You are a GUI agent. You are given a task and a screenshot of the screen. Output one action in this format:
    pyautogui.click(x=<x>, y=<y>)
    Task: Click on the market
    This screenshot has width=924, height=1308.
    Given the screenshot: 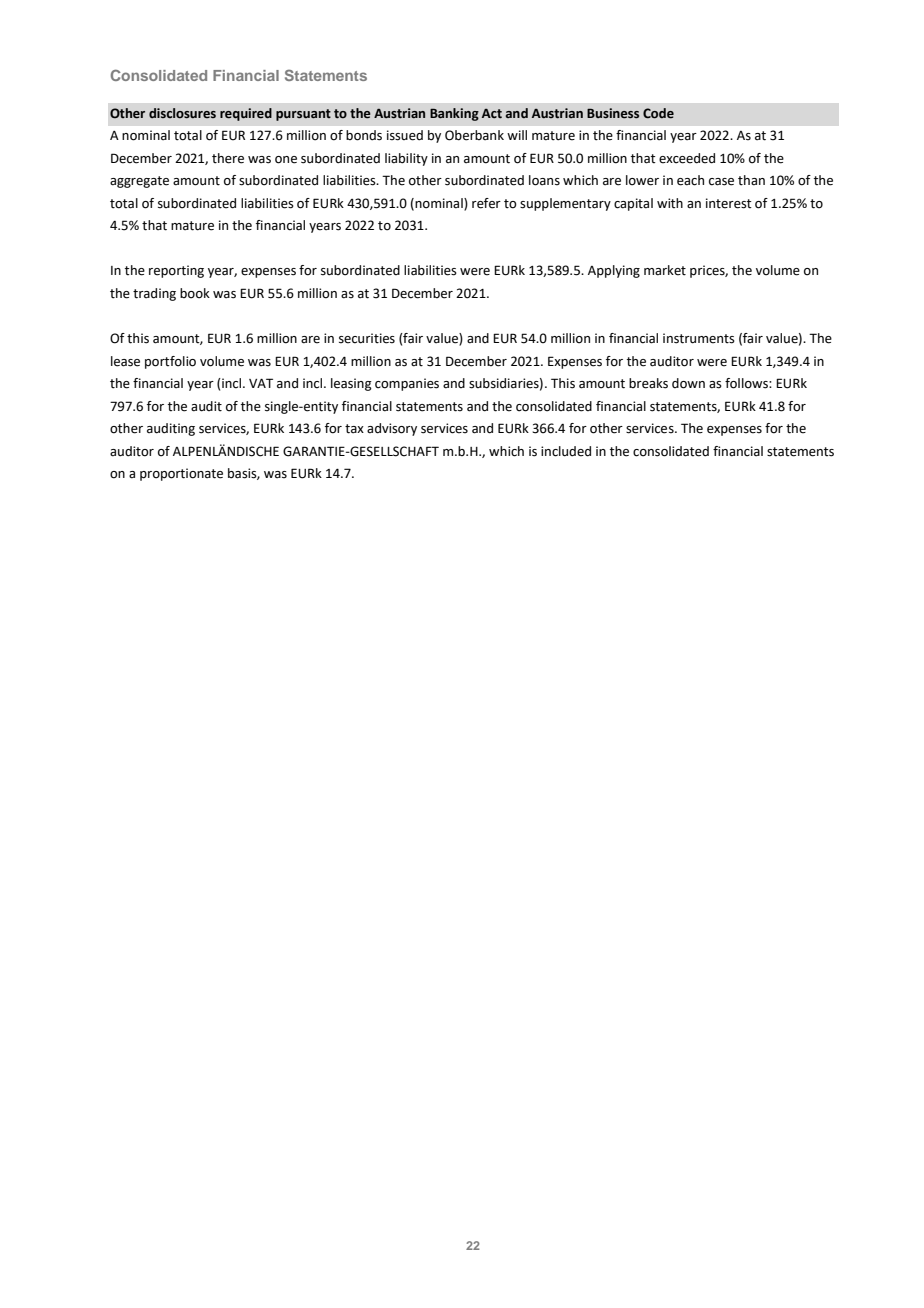 What is the action you would take?
    pyautogui.click(x=665, y=270)
